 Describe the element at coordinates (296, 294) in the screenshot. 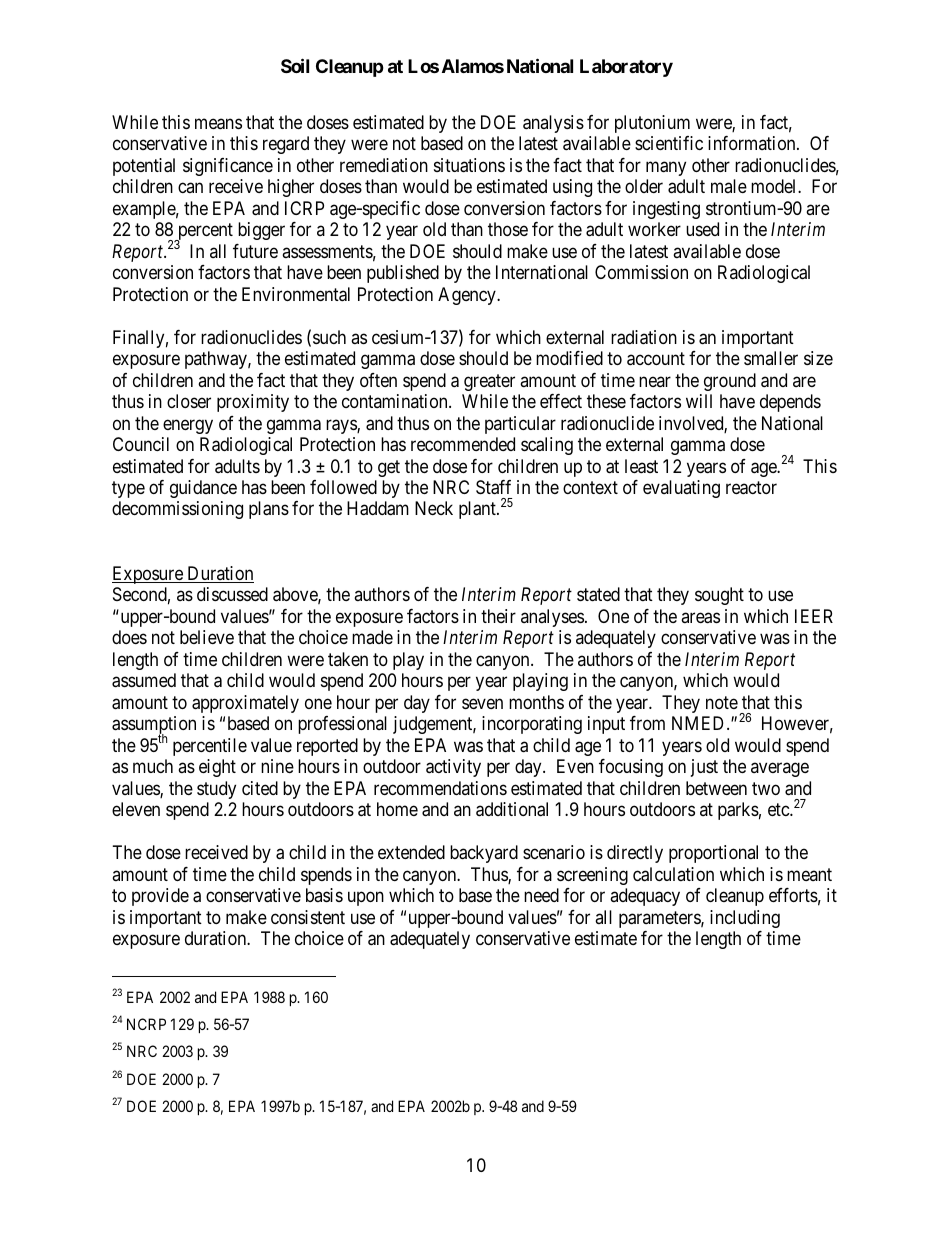

I see `Environmental` at that location.
